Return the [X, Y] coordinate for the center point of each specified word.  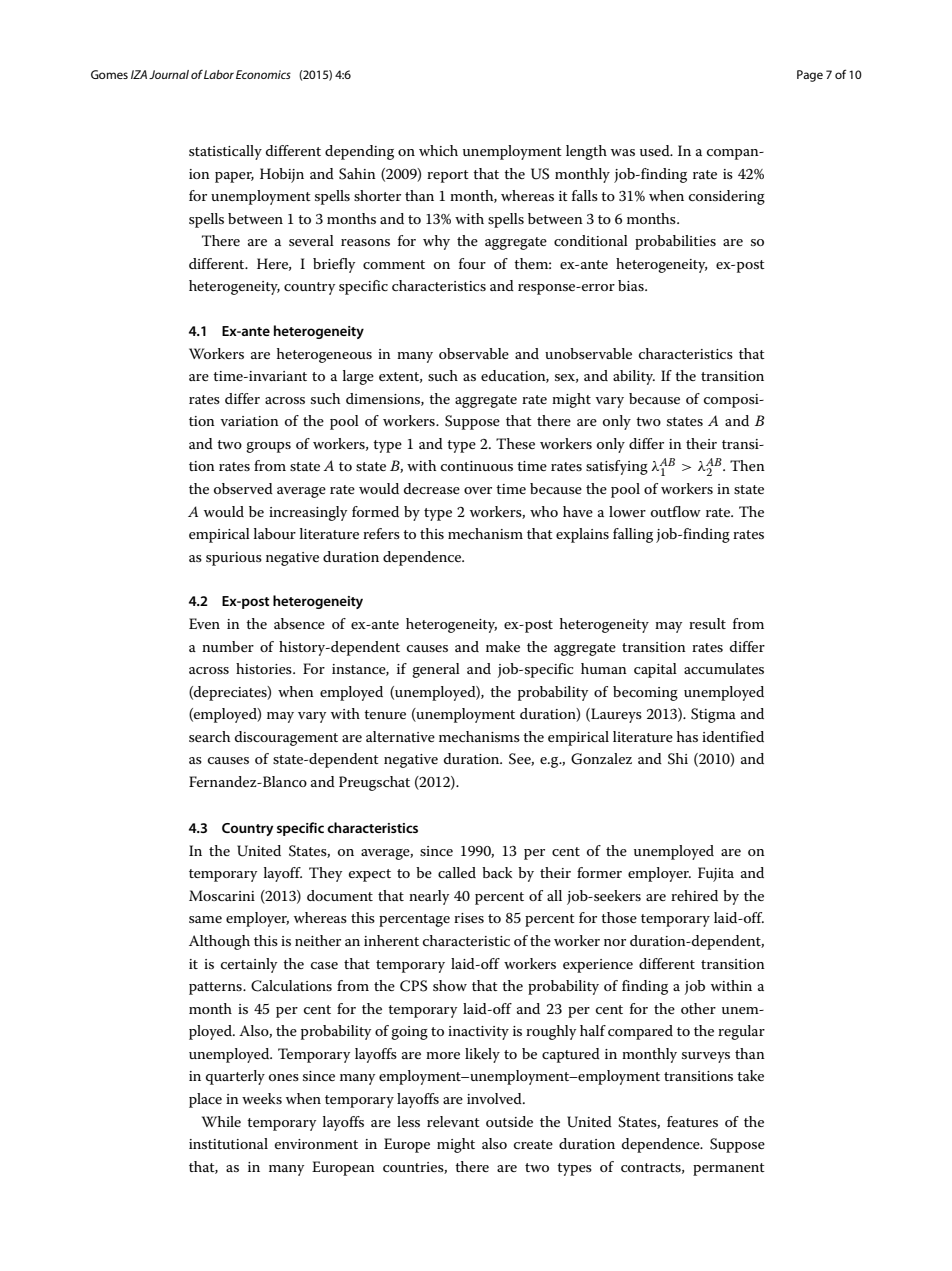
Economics [263, 74]
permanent [729, 1169]
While [221, 1121]
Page [810, 76]
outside [509, 1121]
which [438, 150]
